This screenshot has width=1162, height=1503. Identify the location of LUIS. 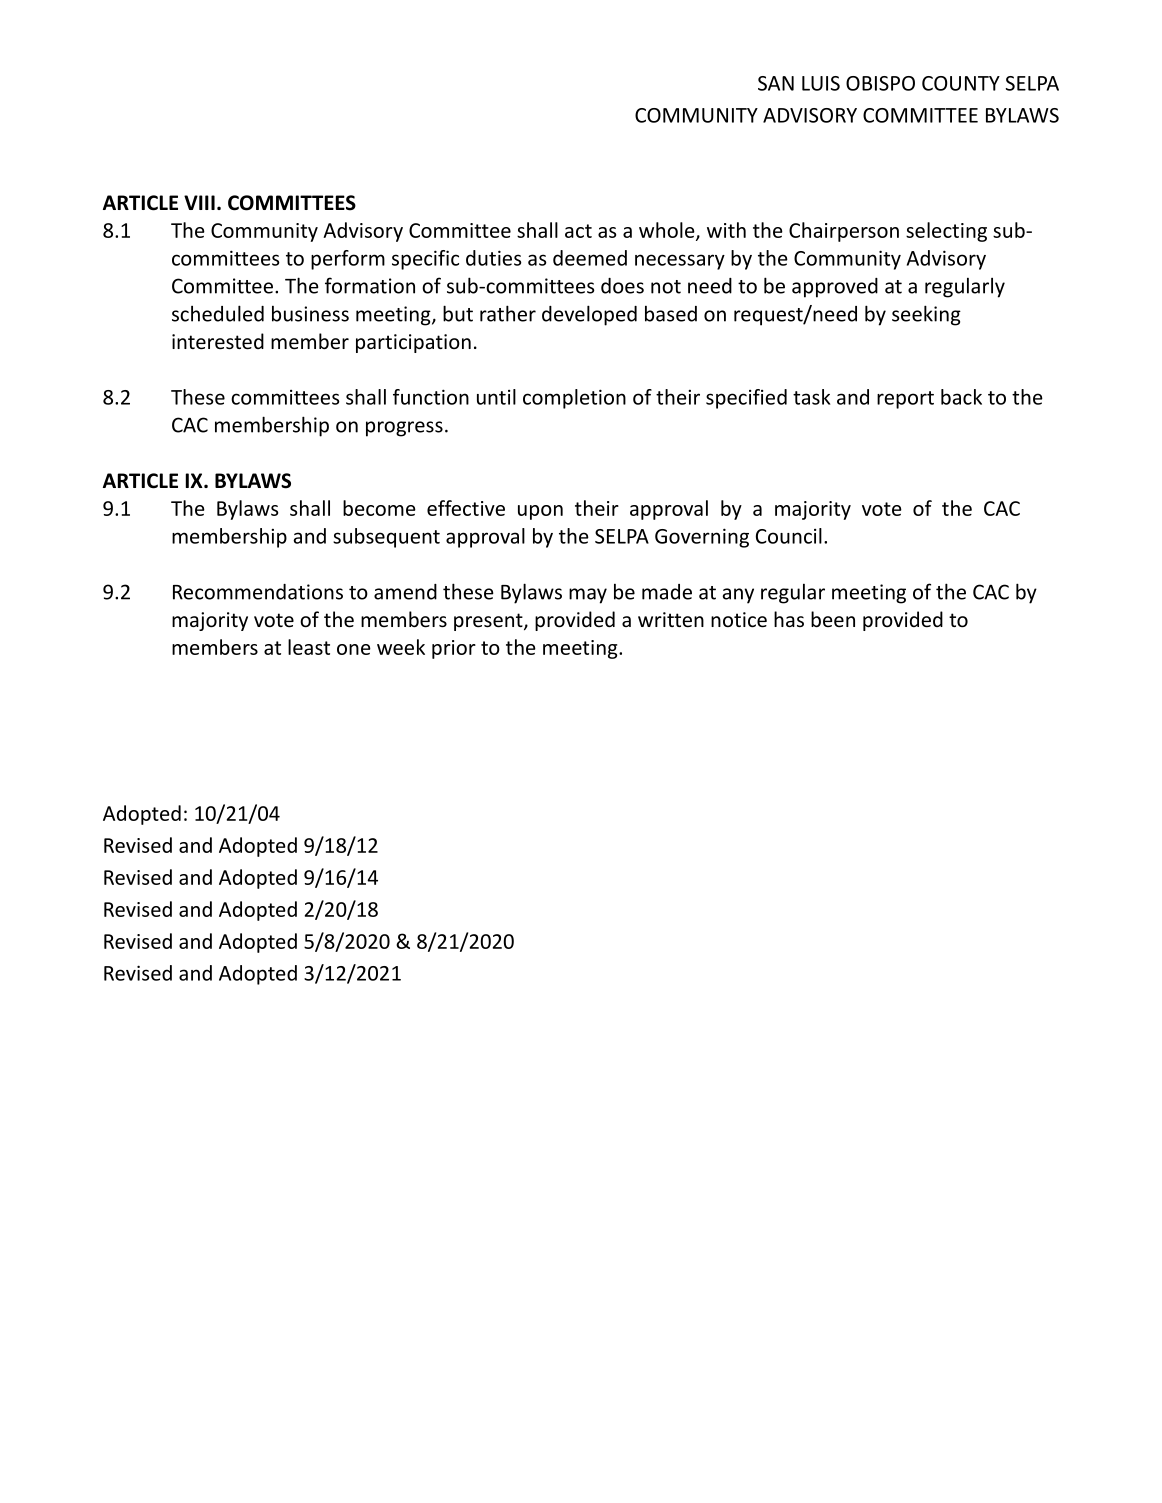
(821, 83).
